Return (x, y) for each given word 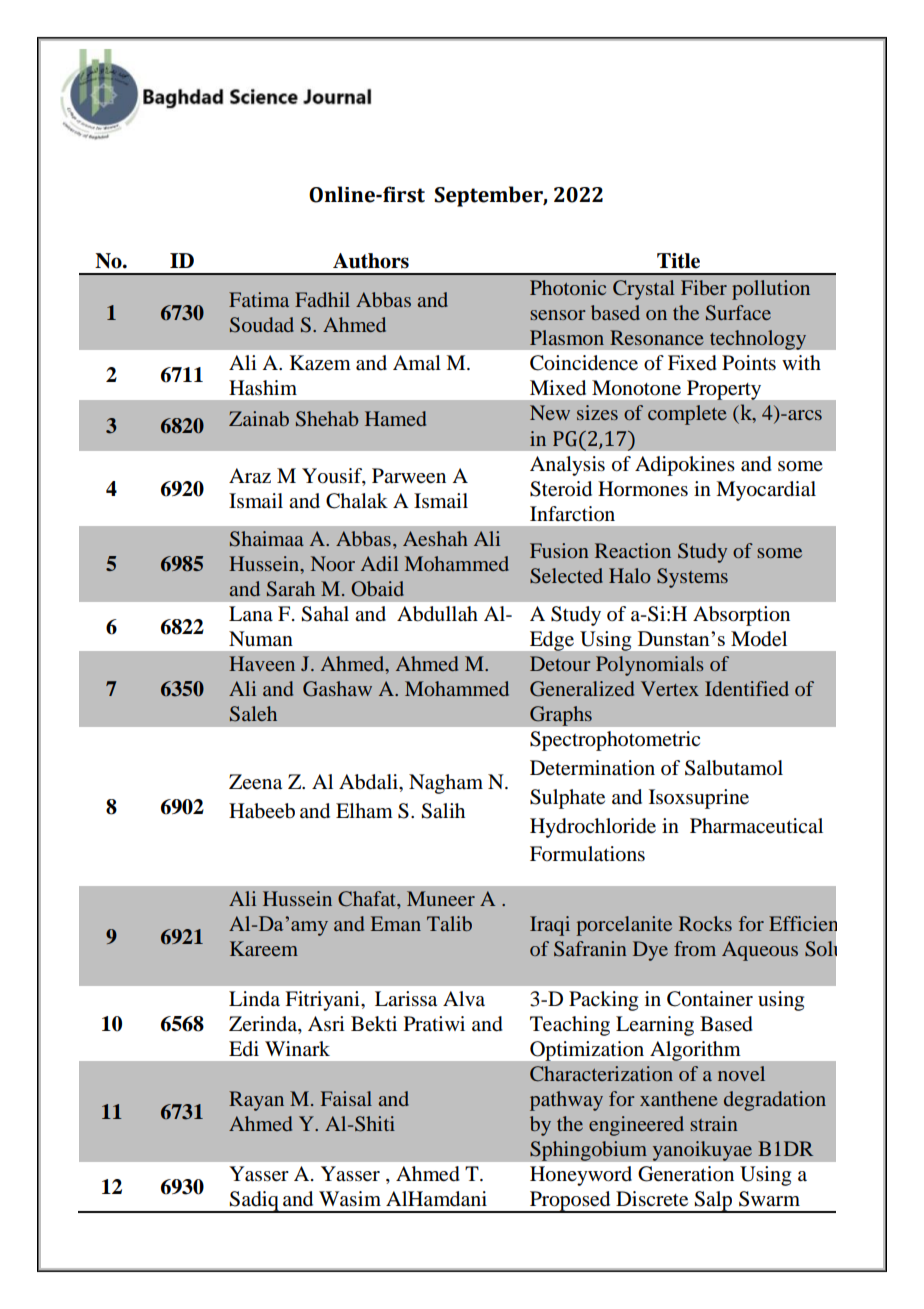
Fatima (259, 299)
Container (710, 999)
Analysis (567, 466)
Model (759, 639)
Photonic (568, 287)
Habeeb (262, 811)
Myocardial (766, 491)
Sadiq (254, 1202)
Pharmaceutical (756, 826)
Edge (552, 641)
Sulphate (567, 799)
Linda (254, 998)
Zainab (259, 418)
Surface (738, 313)
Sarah (291, 589)
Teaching (570, 1026)
